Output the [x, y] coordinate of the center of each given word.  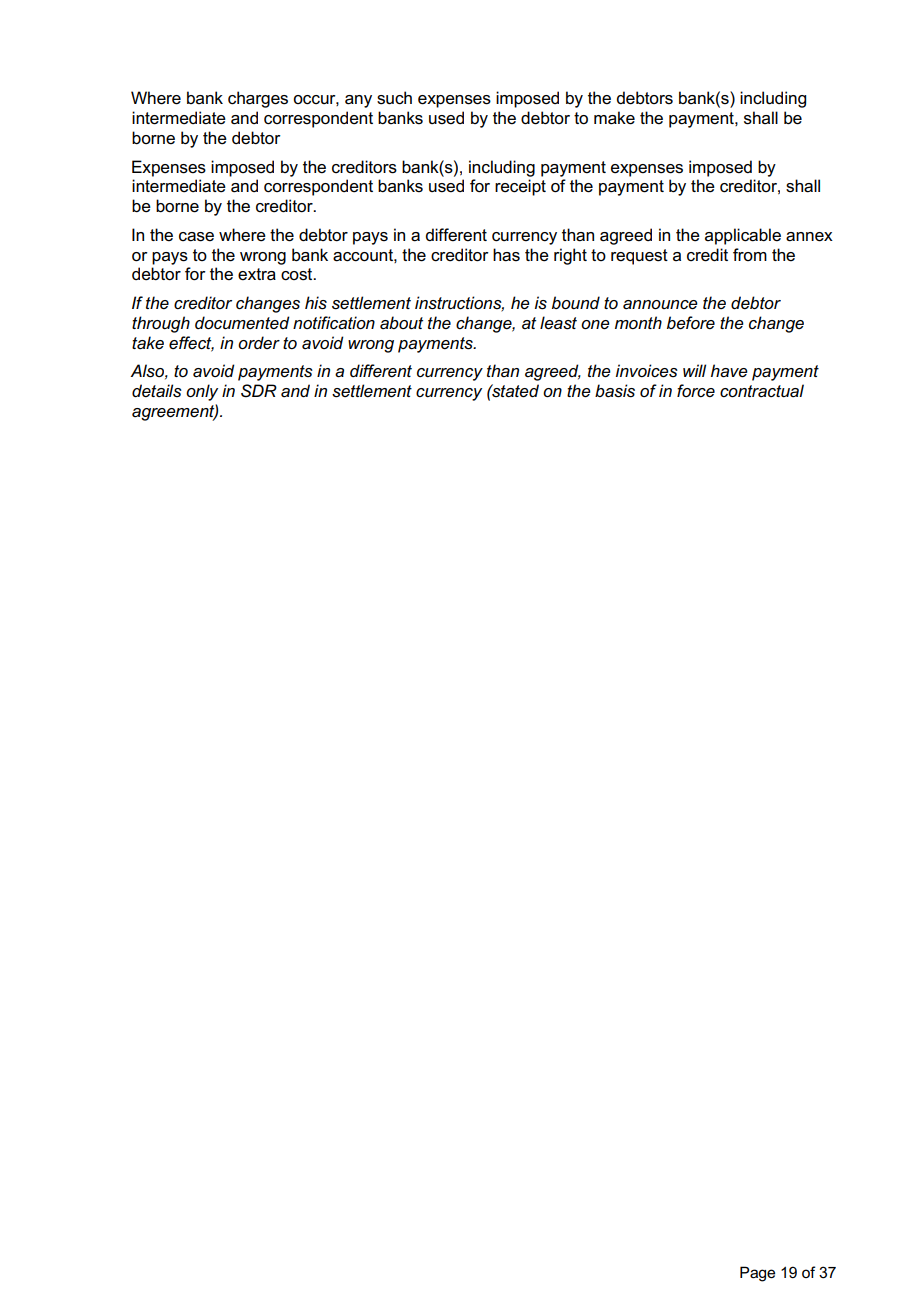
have [729, 371]
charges [258, 99]
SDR [259, 391]
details [157, 390]
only [202, 392]
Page [757, 1274]
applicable [743, 236]
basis [615, 391]
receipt [520, 187]
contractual [762, 390]
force [696, 390]
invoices [647, 371]
